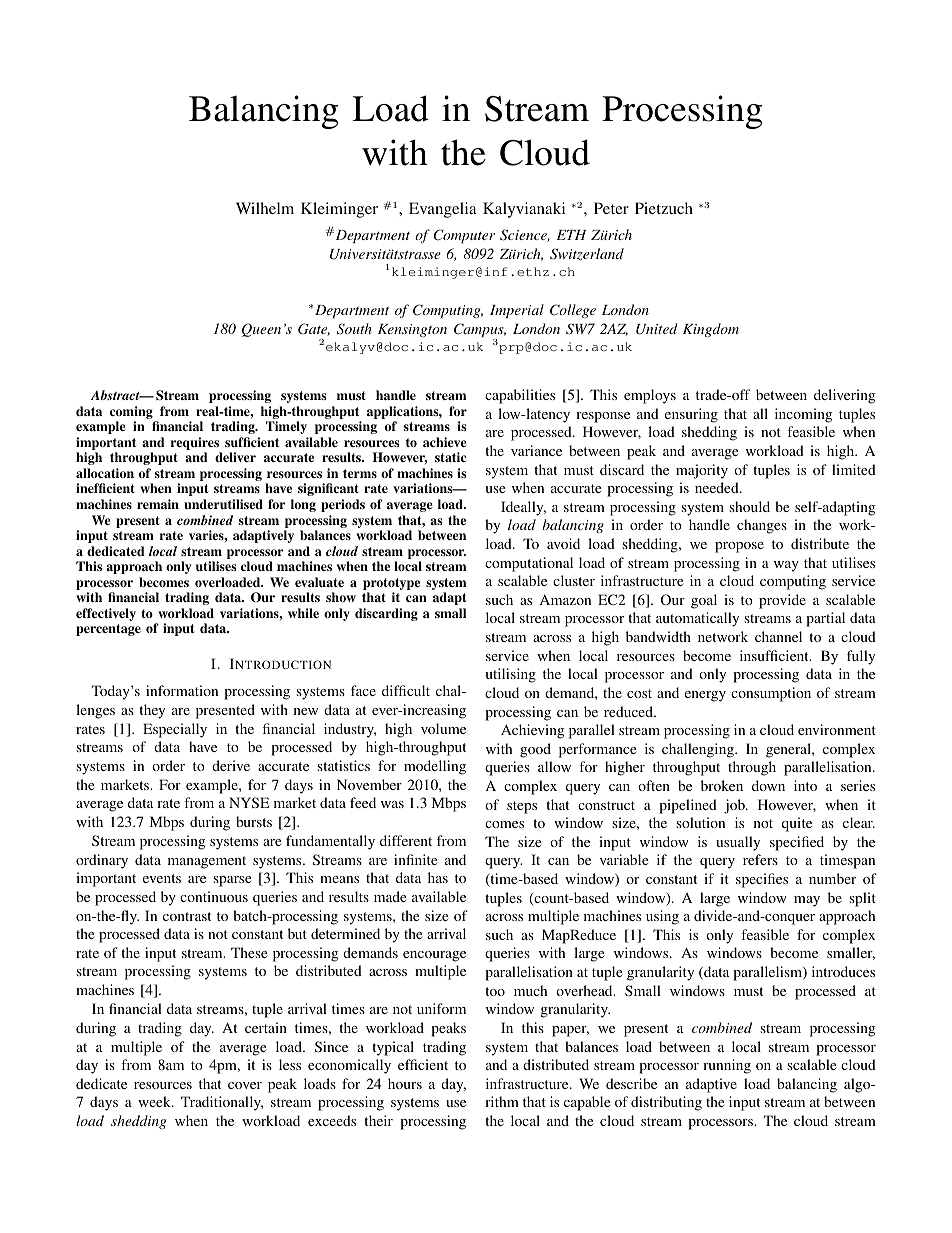  What do you see at coordinates (522, 807) in the screenshot?
I see `steps` at bounding box center [522, 807].
